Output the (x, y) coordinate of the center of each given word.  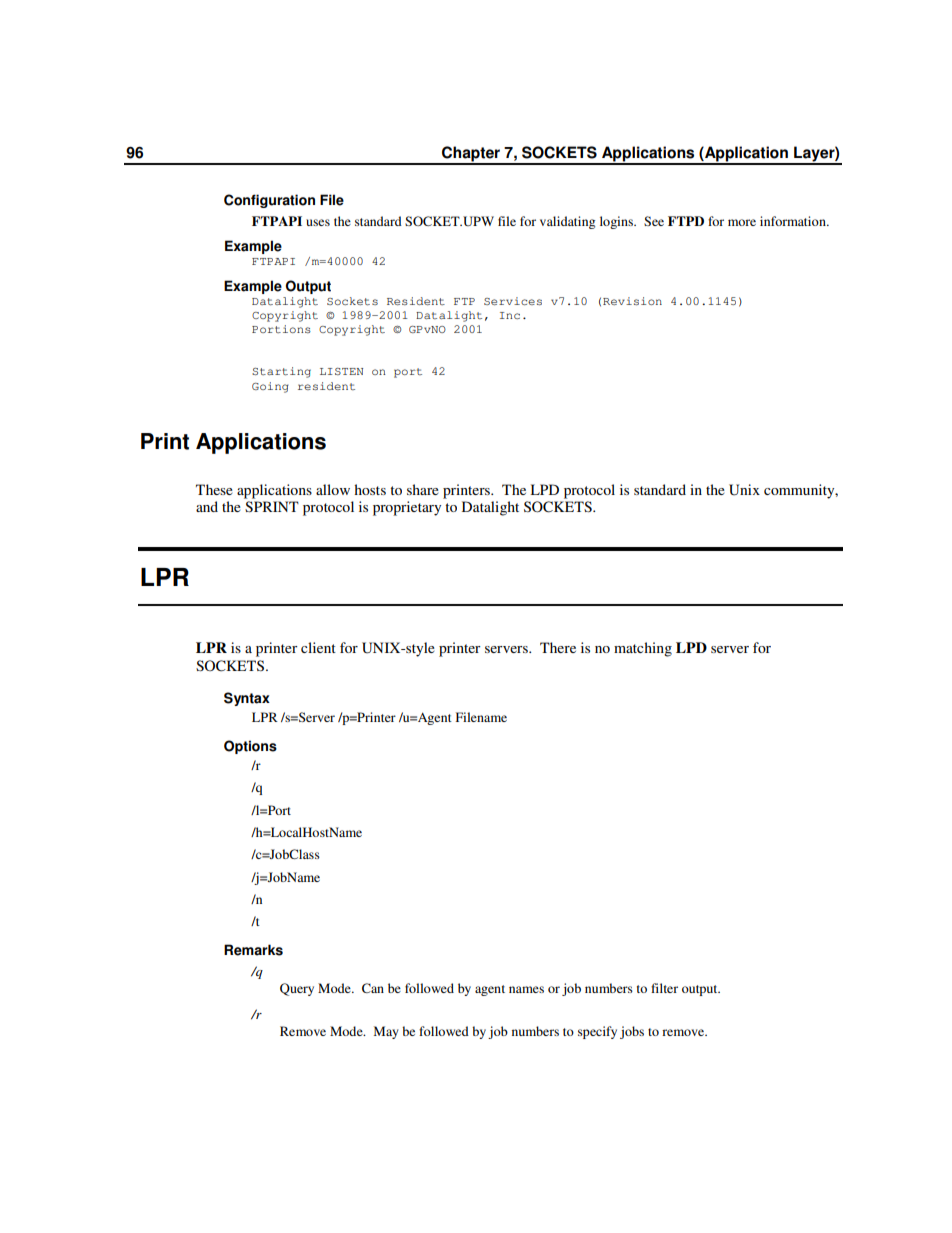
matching (643, 649)
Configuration (269, 201)
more (742, 222)
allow (333, 489)
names (526, 989)
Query (297, 989)
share (423, 489)
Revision (632, 301)
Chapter (471, 155)
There (558, 647)
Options (250, 747)
